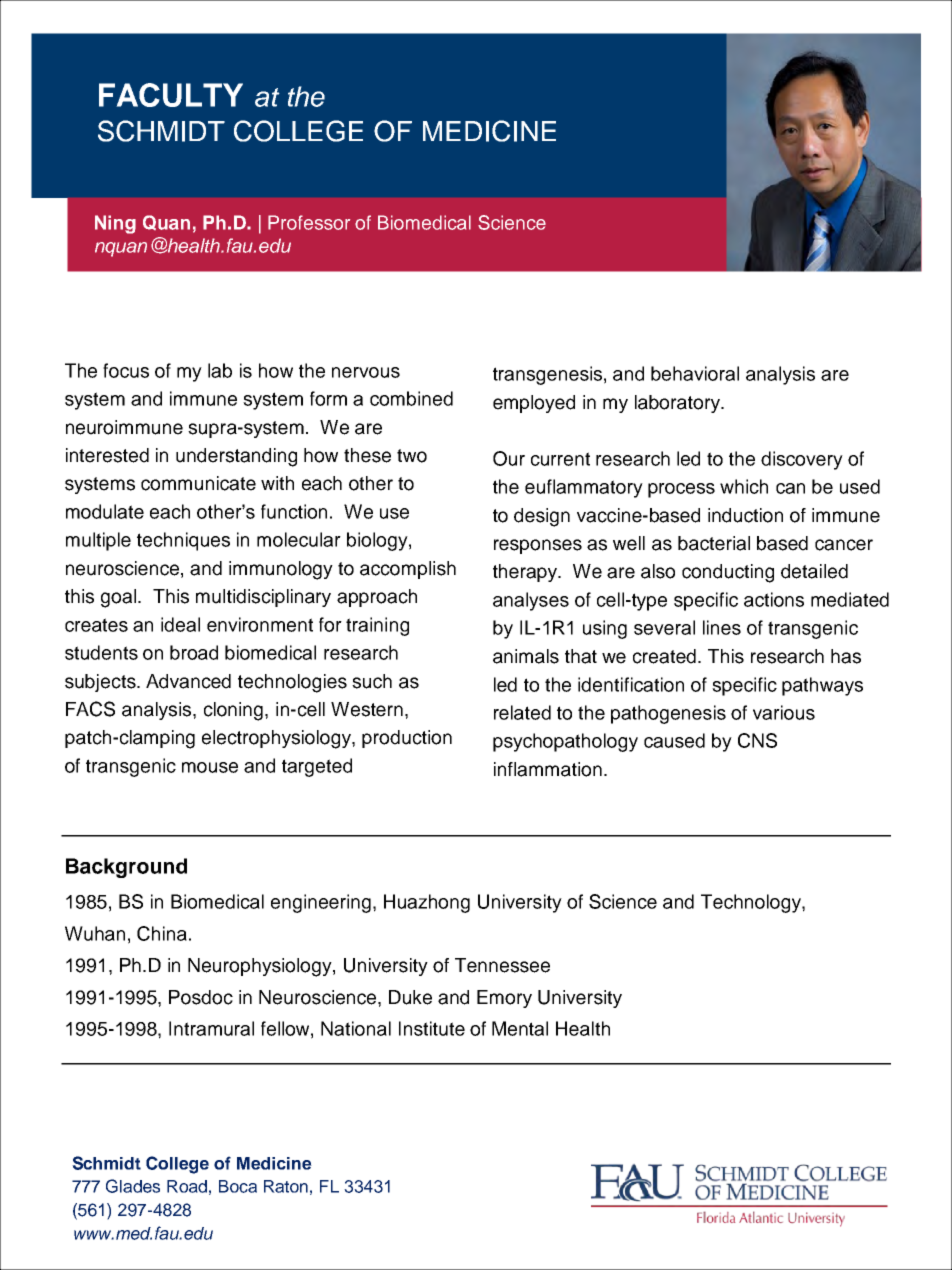  I want to click on behavioral, so click(695, 373).
